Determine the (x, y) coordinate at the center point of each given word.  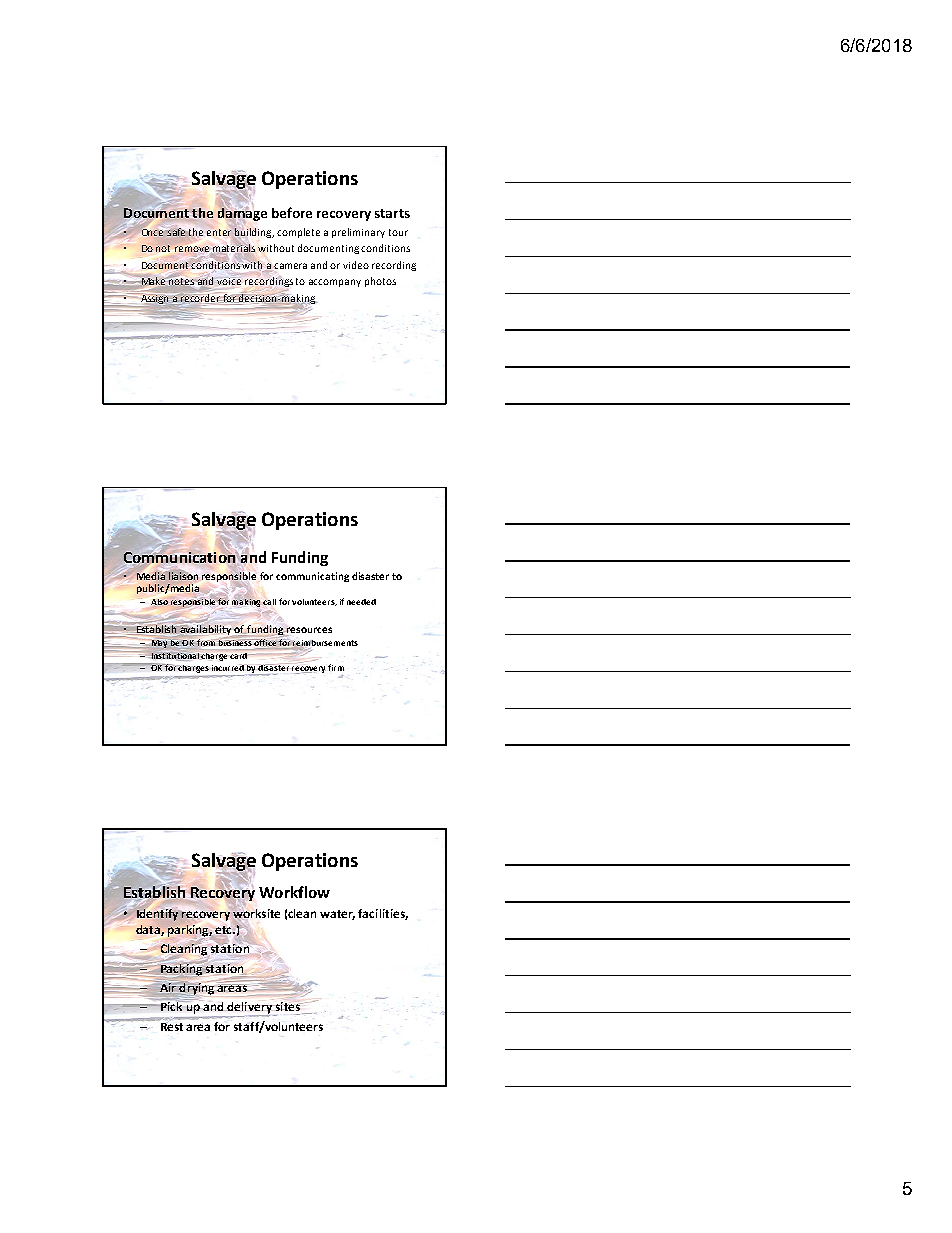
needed (361, 602)
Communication (179, 557)
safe (176, 232)
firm (336, 667)
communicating (312, 577)
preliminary (358, 233)
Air (168, 987)
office (264, 643)
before (292, 212)
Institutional (175, 655)
